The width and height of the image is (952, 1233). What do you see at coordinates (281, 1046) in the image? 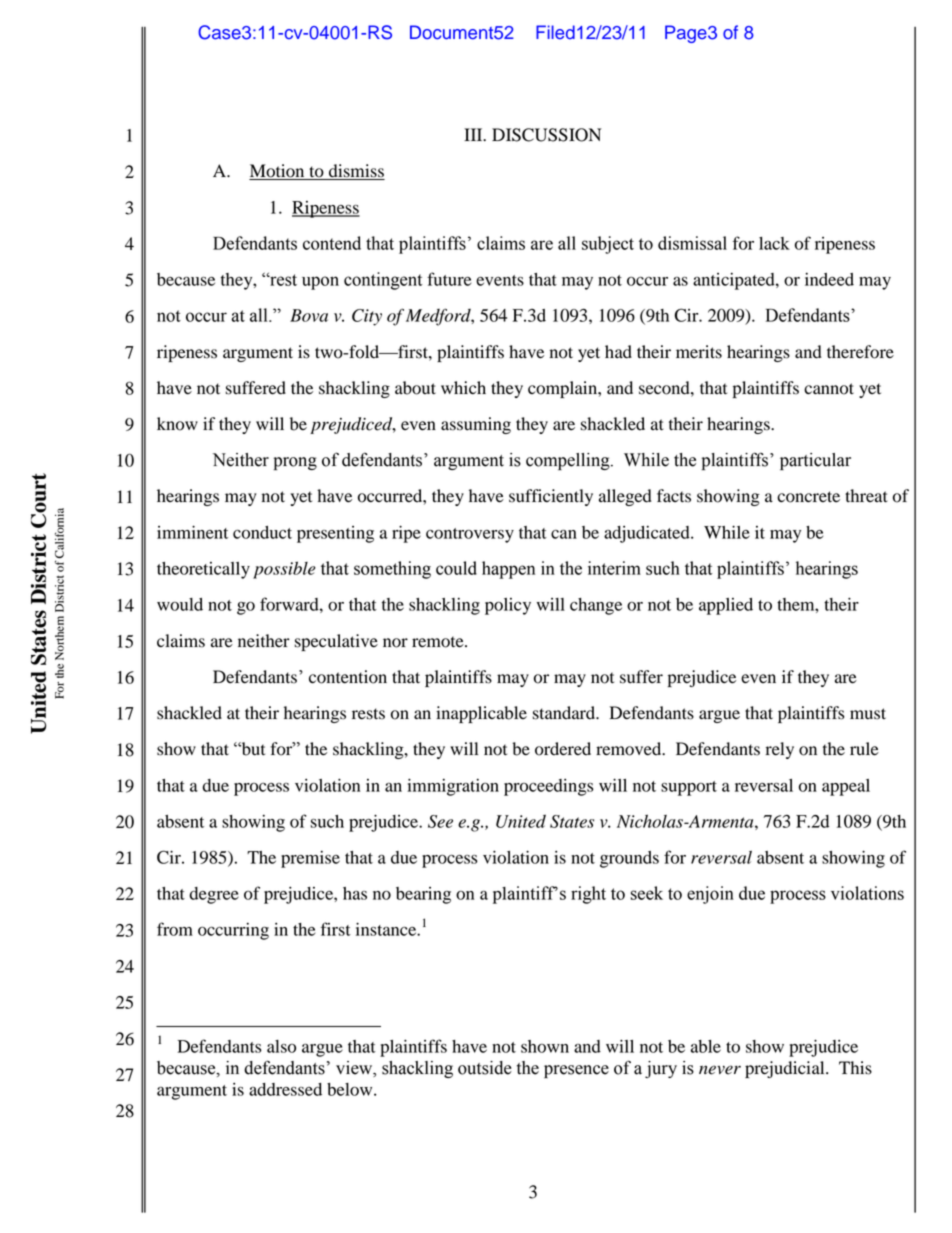
I see `also` at bounding box center [281, 1046].
